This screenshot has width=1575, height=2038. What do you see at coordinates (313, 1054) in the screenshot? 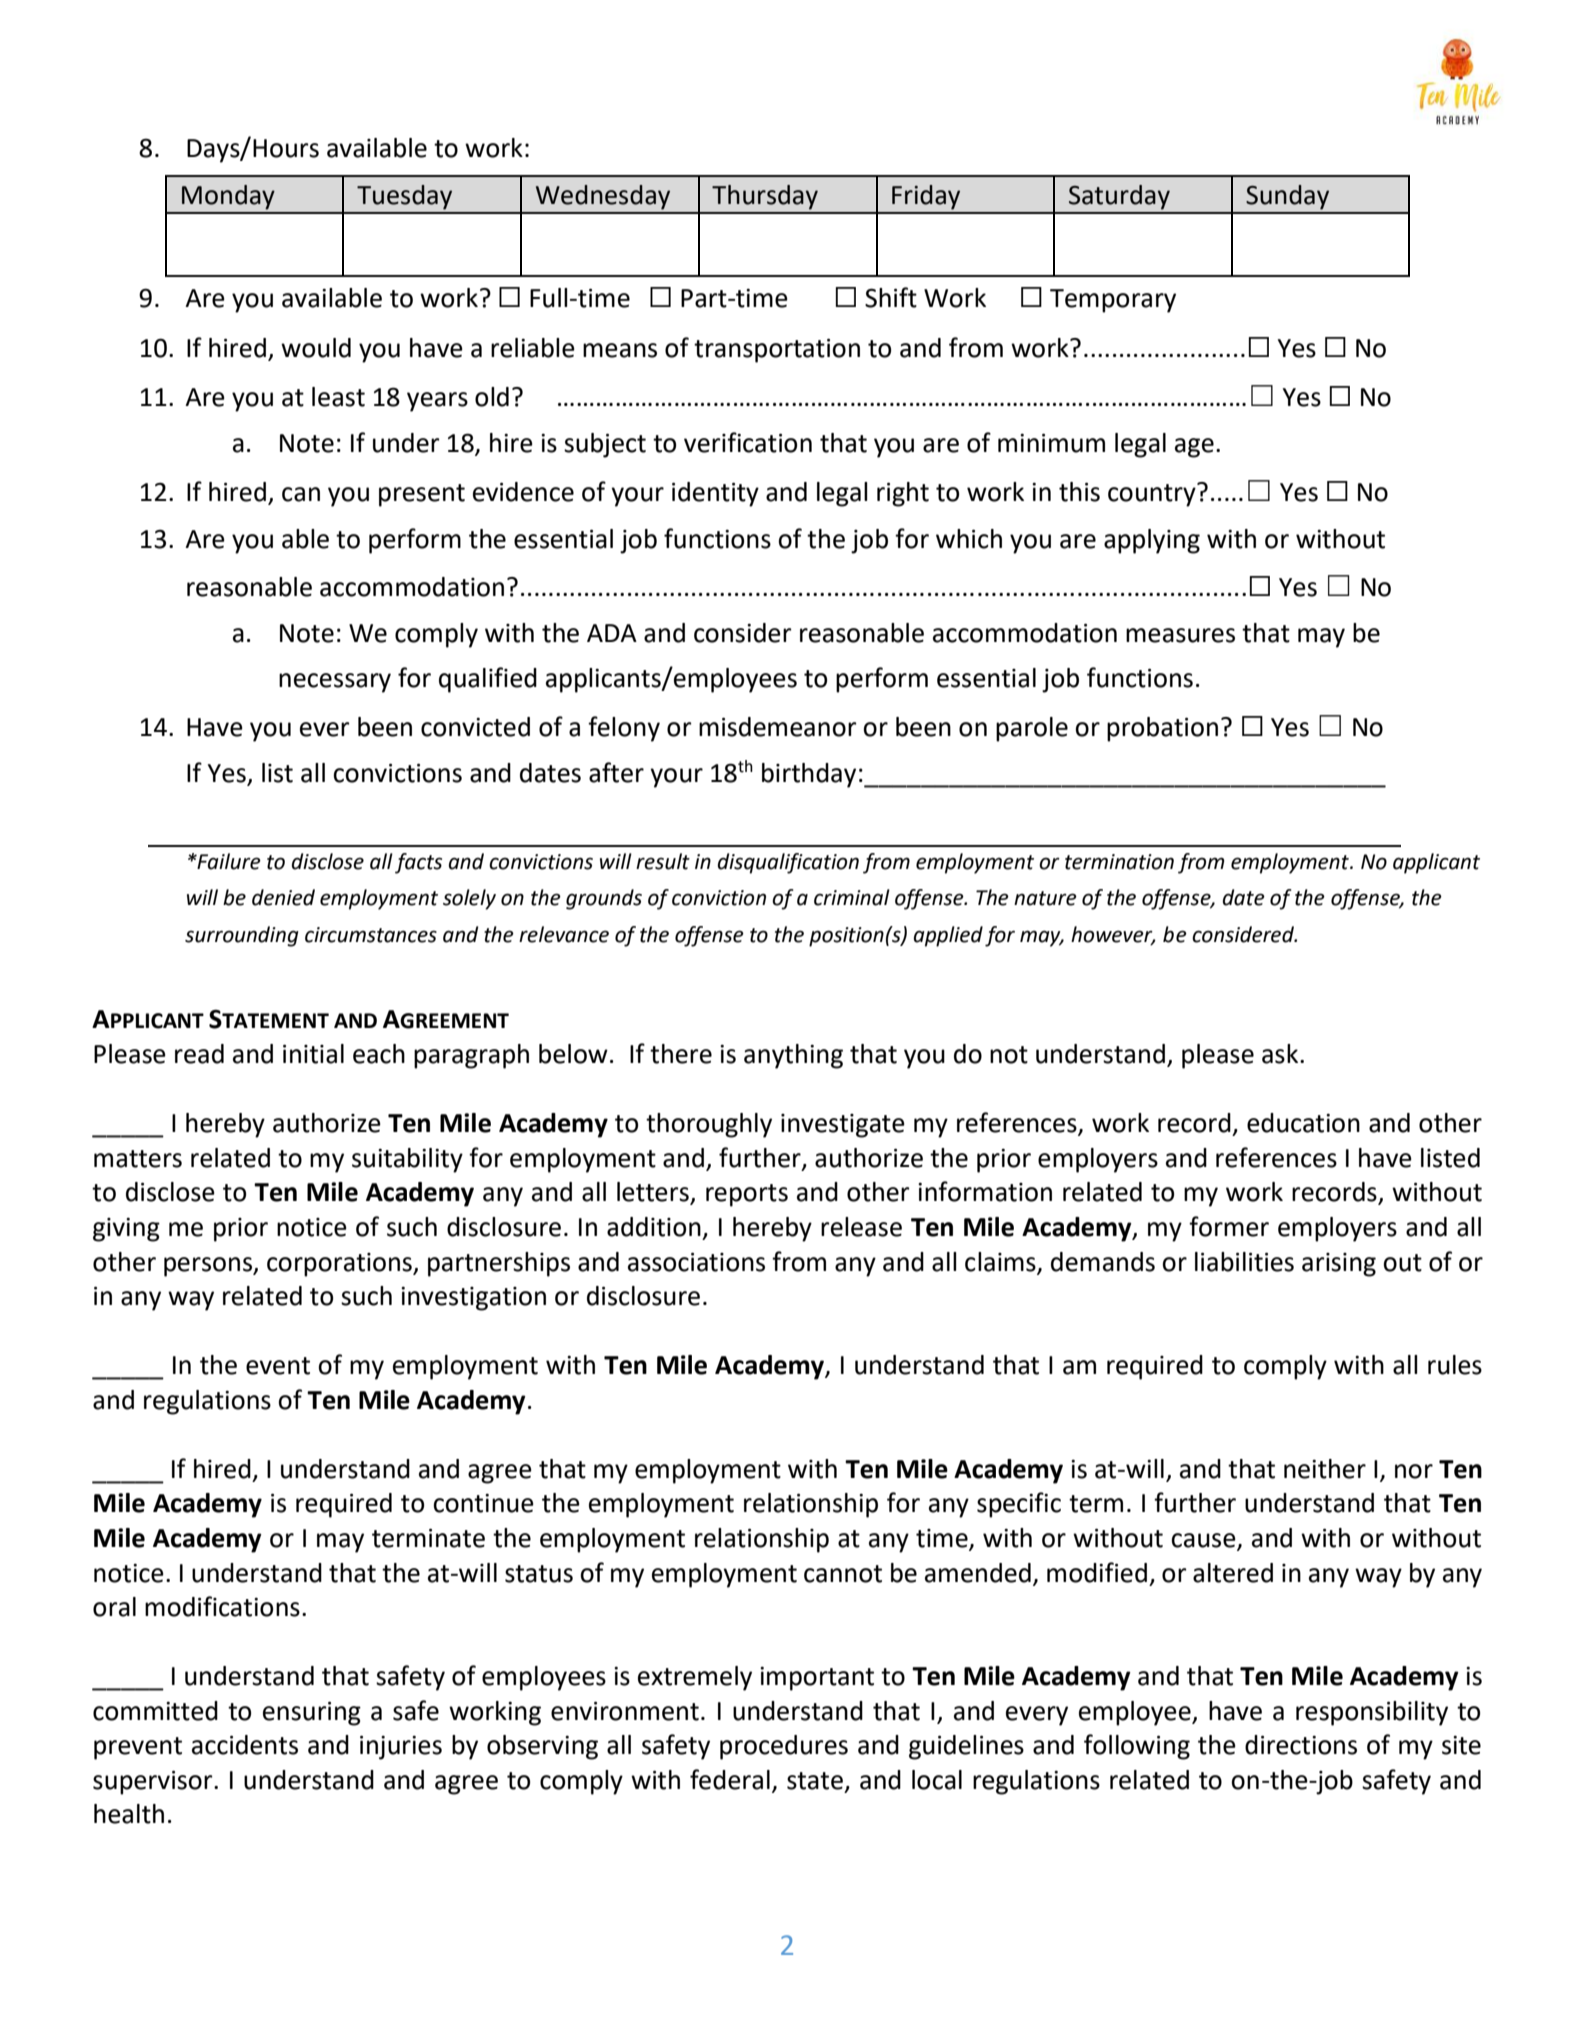
I see `initial` at bounding box center [313, 1054].
